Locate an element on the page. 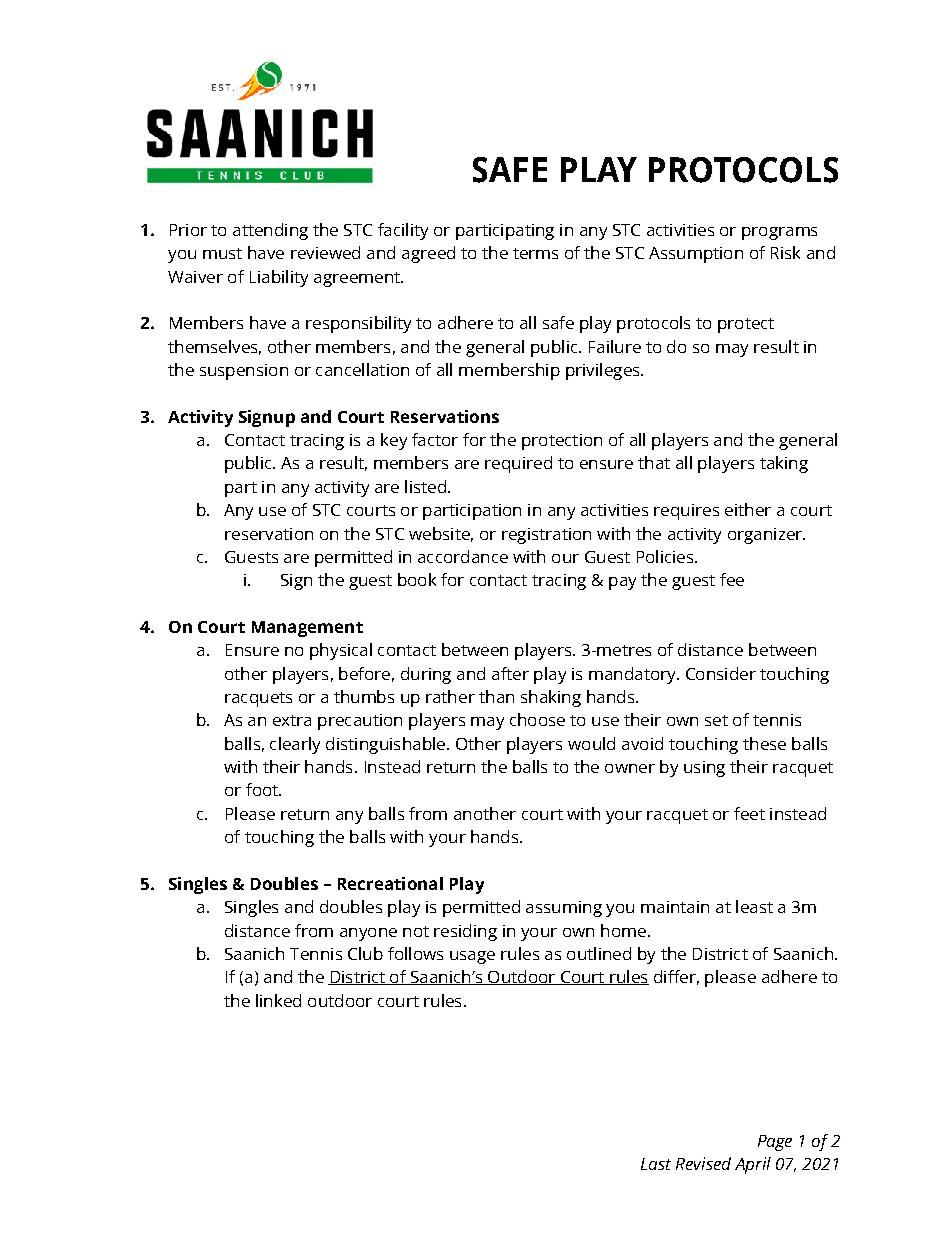 The image size is (952, 1233). Last is located at coordinates (656, 1164).
